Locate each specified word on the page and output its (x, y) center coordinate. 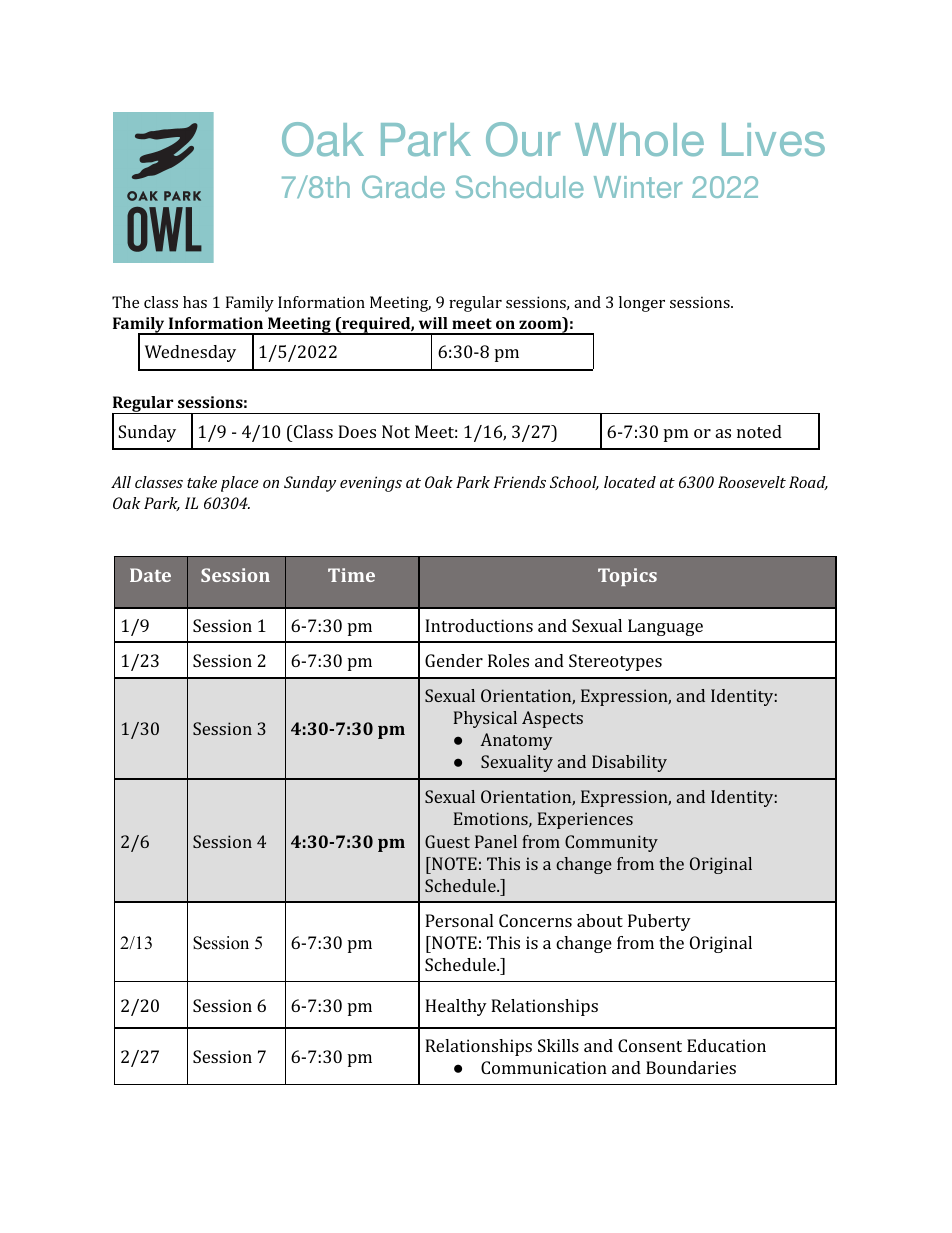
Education (726, 1045)
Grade (403, 186)
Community (611, 843)
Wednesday (190, 353)
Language (665, 627)
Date (150, 575)
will (433, 323)
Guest (447, 841)
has (195, 302)
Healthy (456, 1007)
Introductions (479, 625)
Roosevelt (752, 482)
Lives (773, 139)
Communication (544, 1067)
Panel (496, 841)
